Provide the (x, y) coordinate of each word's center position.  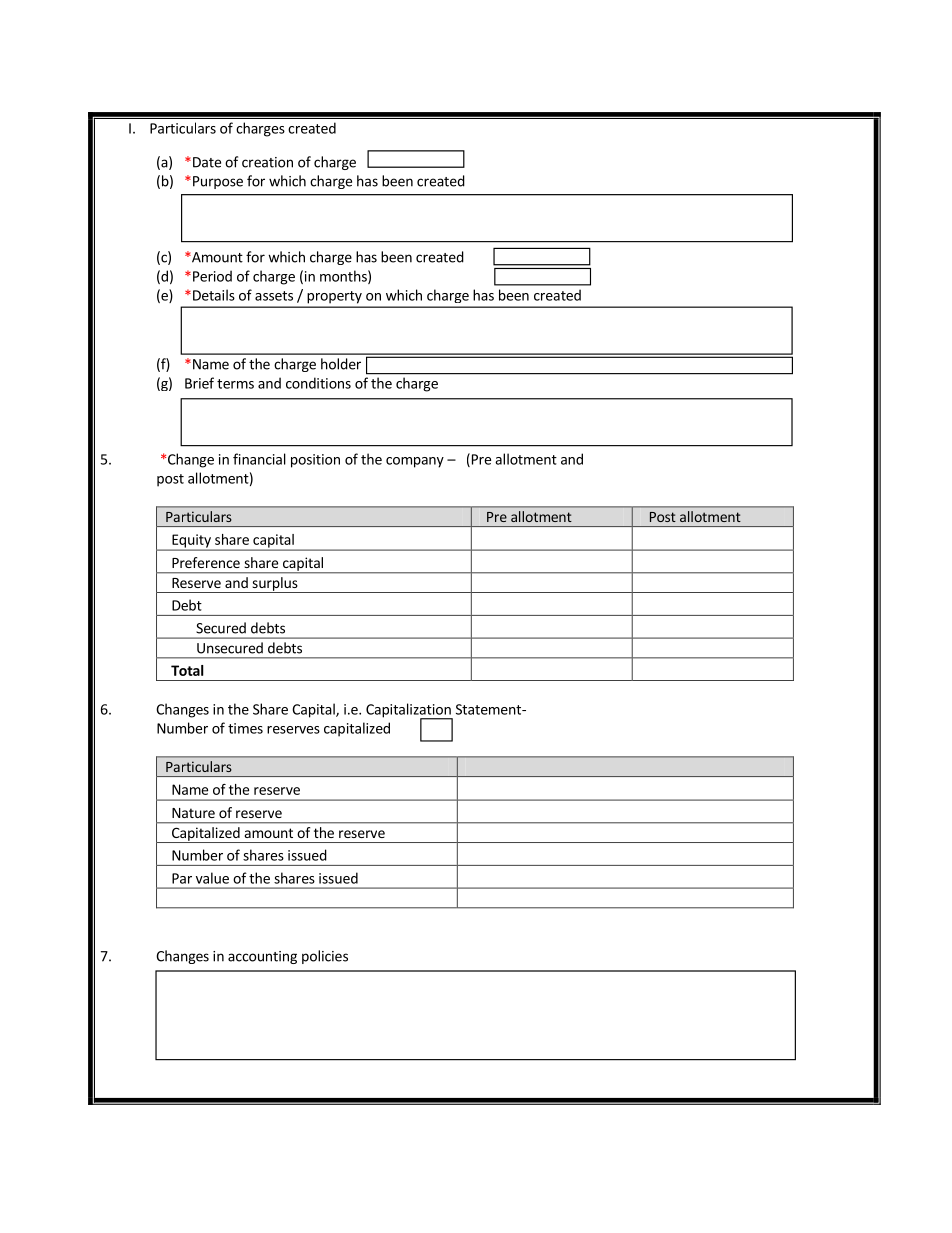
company (415, 462)
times (245, 728)
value (212, 878)
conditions (318, 383)
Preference (206, 562)
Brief (199, 383)
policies (325, 957)
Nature (193, 813)
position (315, 461)
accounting (262, 957)
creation (267, 162)
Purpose (218, 182)
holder (341, 364)
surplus (275, 585)
